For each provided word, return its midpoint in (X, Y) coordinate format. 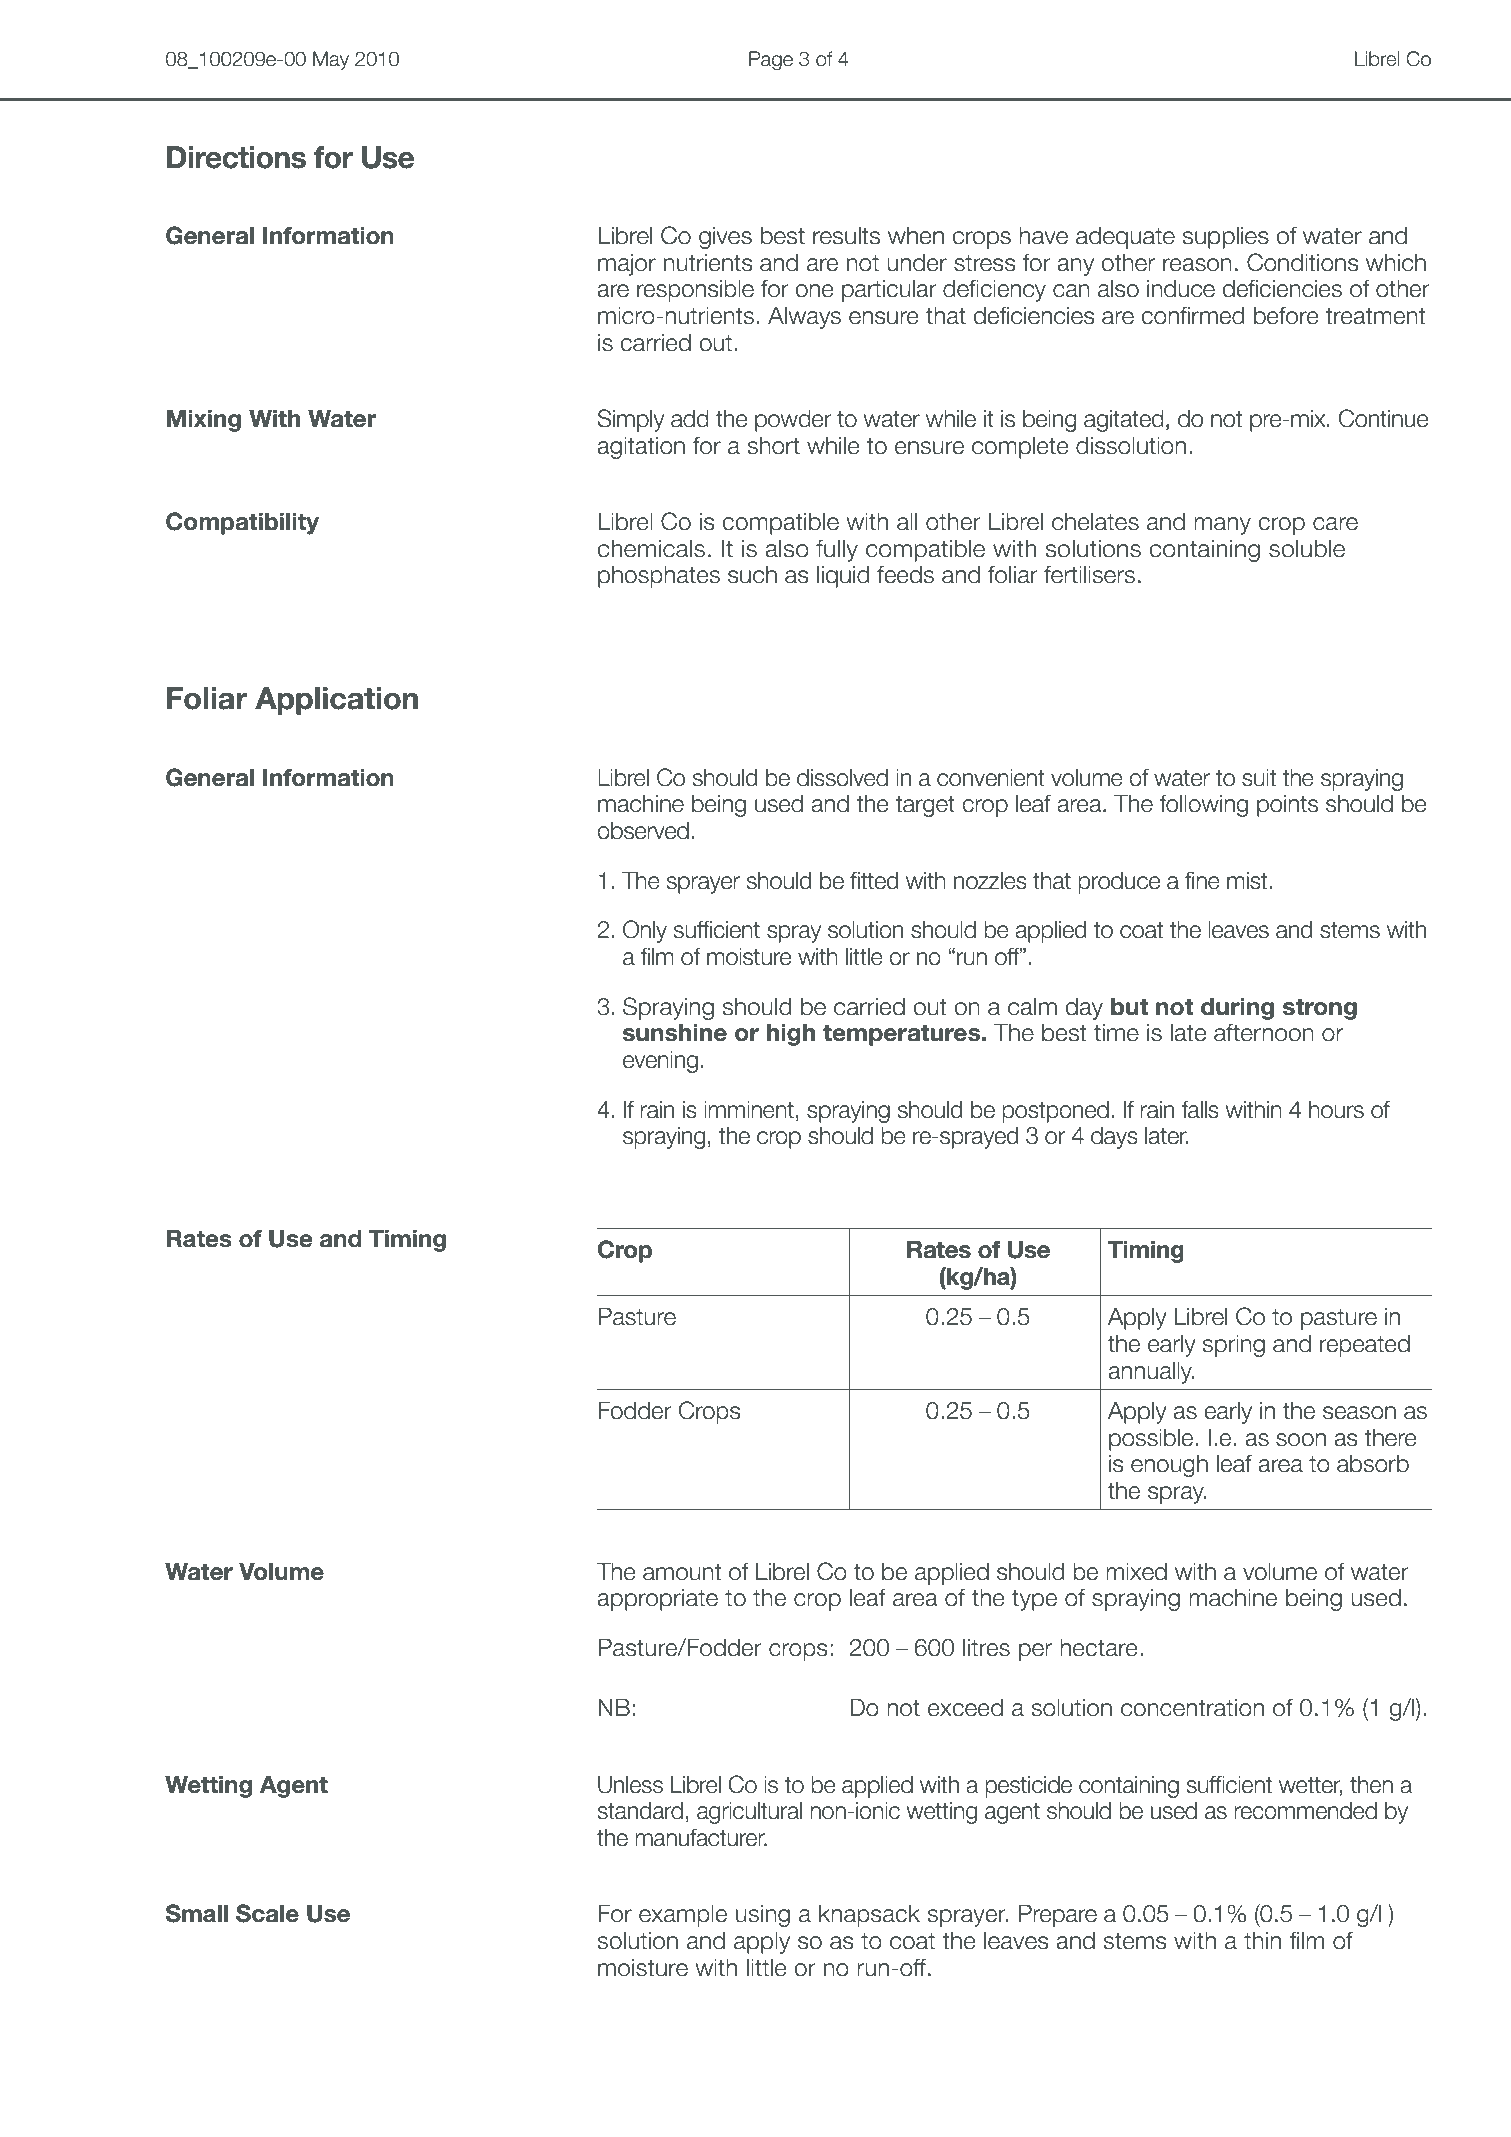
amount (682, 1572)
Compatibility (242, 523)
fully (837, 551)
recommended (1305, 1810)
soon (1301, 1440)
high (791, 1034)
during (1237, 1008)
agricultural (749, 1812)
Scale (267, 1913)
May (331, 60)
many (1222, 526)
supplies (1225, 237)
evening (660, 1061)
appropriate (657, 1599)
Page (771, 60)
